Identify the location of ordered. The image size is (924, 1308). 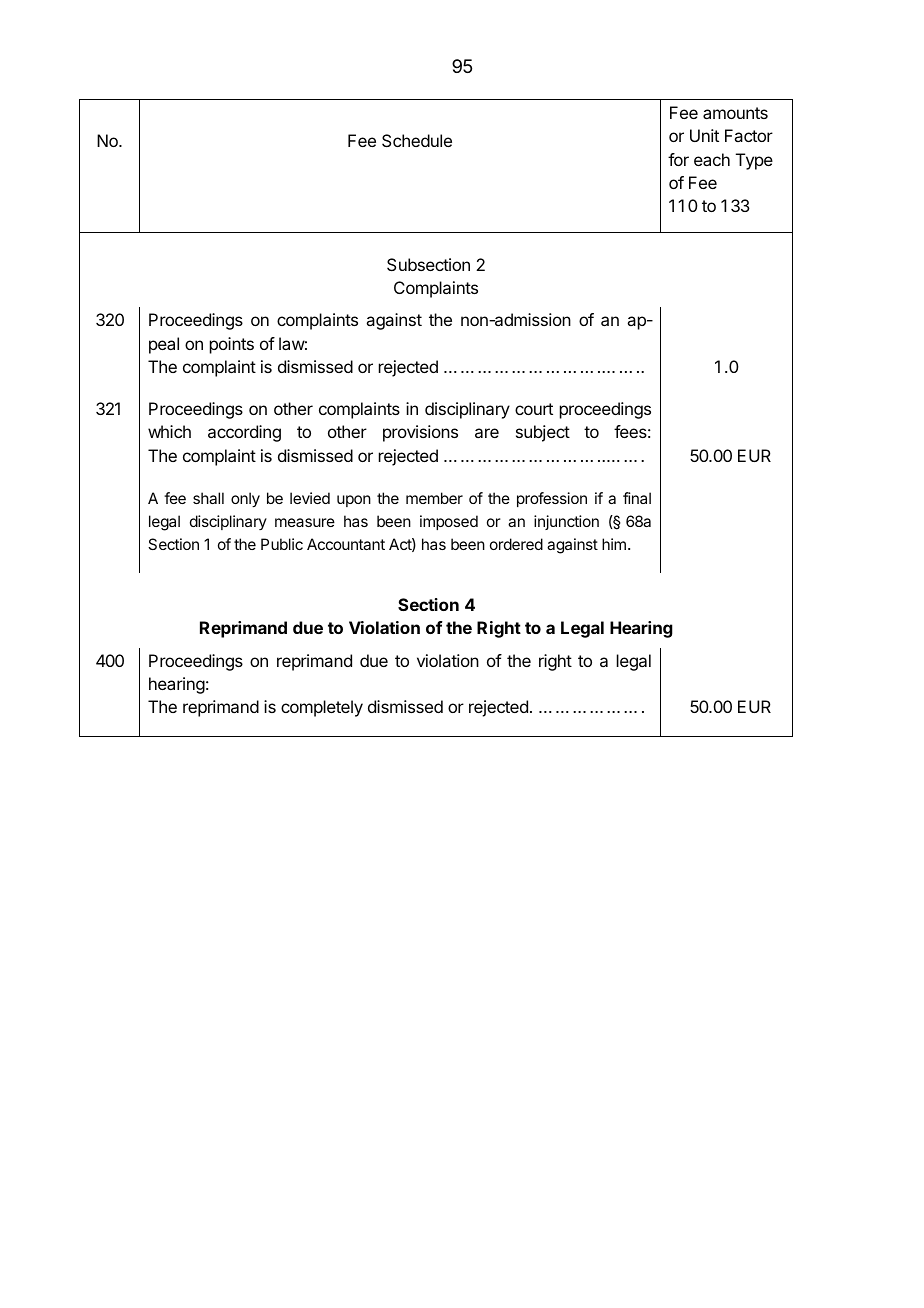
(516, 544).
